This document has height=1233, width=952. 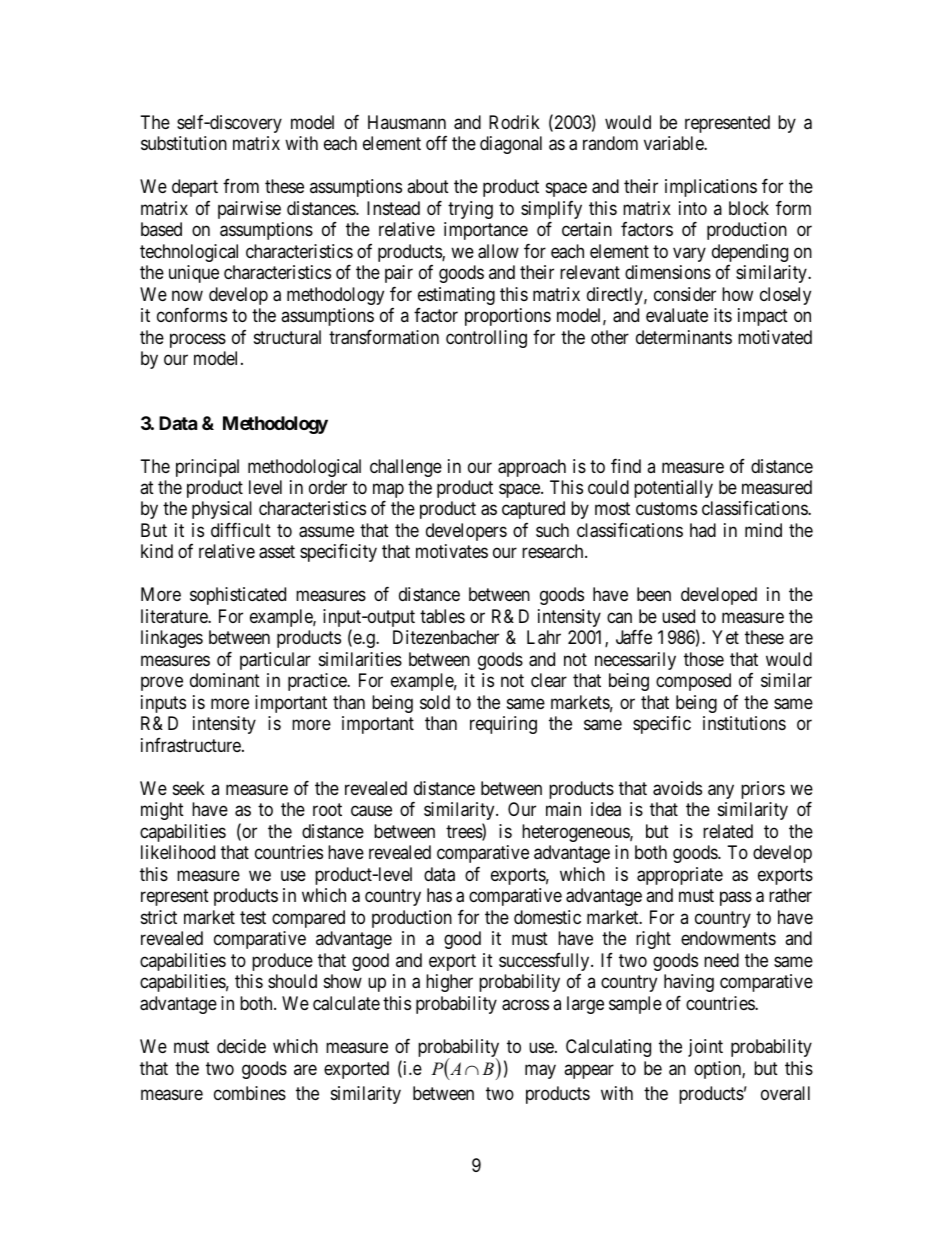 I want to click on may, so click(x=540, y=1072).
